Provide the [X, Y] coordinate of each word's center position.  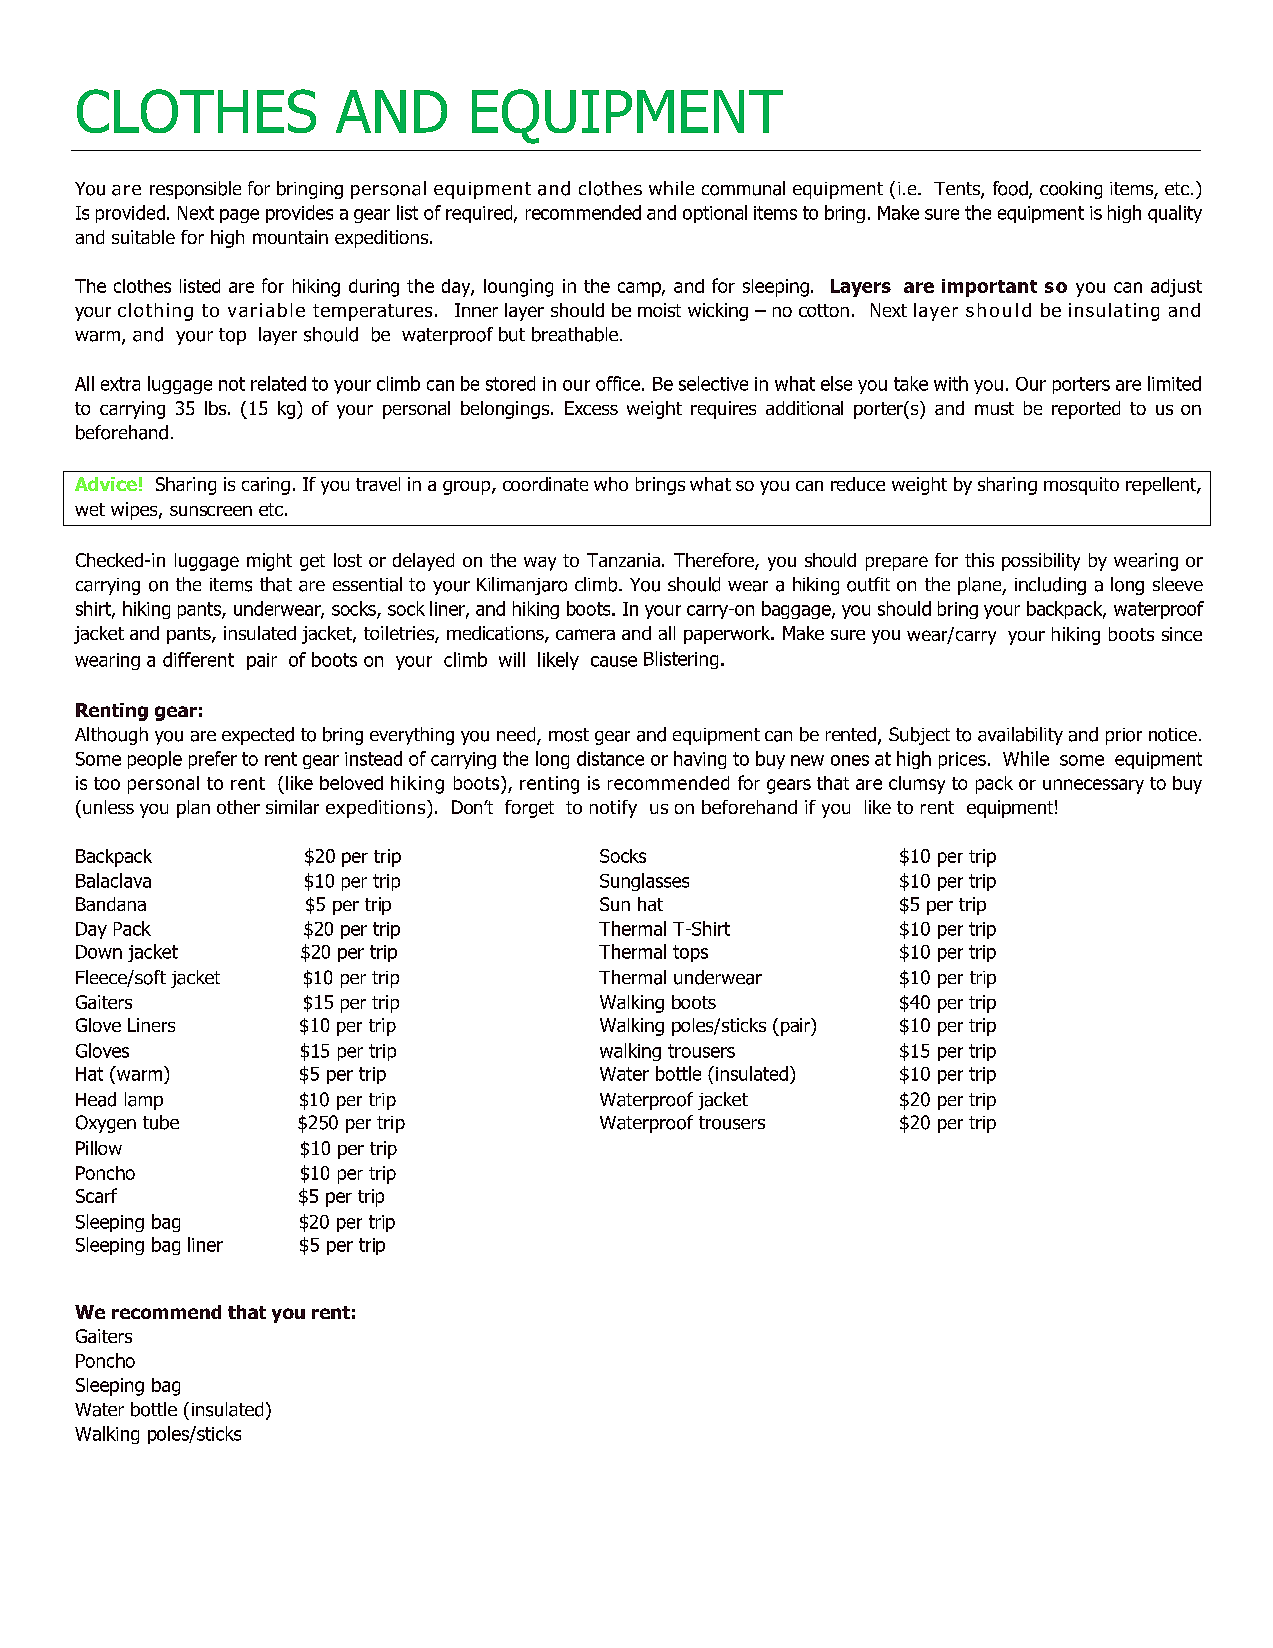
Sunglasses [644, 882]
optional [715, 214]
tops [690, 953]
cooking [1071, 190]
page [239, 216]
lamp [144, 1101]
